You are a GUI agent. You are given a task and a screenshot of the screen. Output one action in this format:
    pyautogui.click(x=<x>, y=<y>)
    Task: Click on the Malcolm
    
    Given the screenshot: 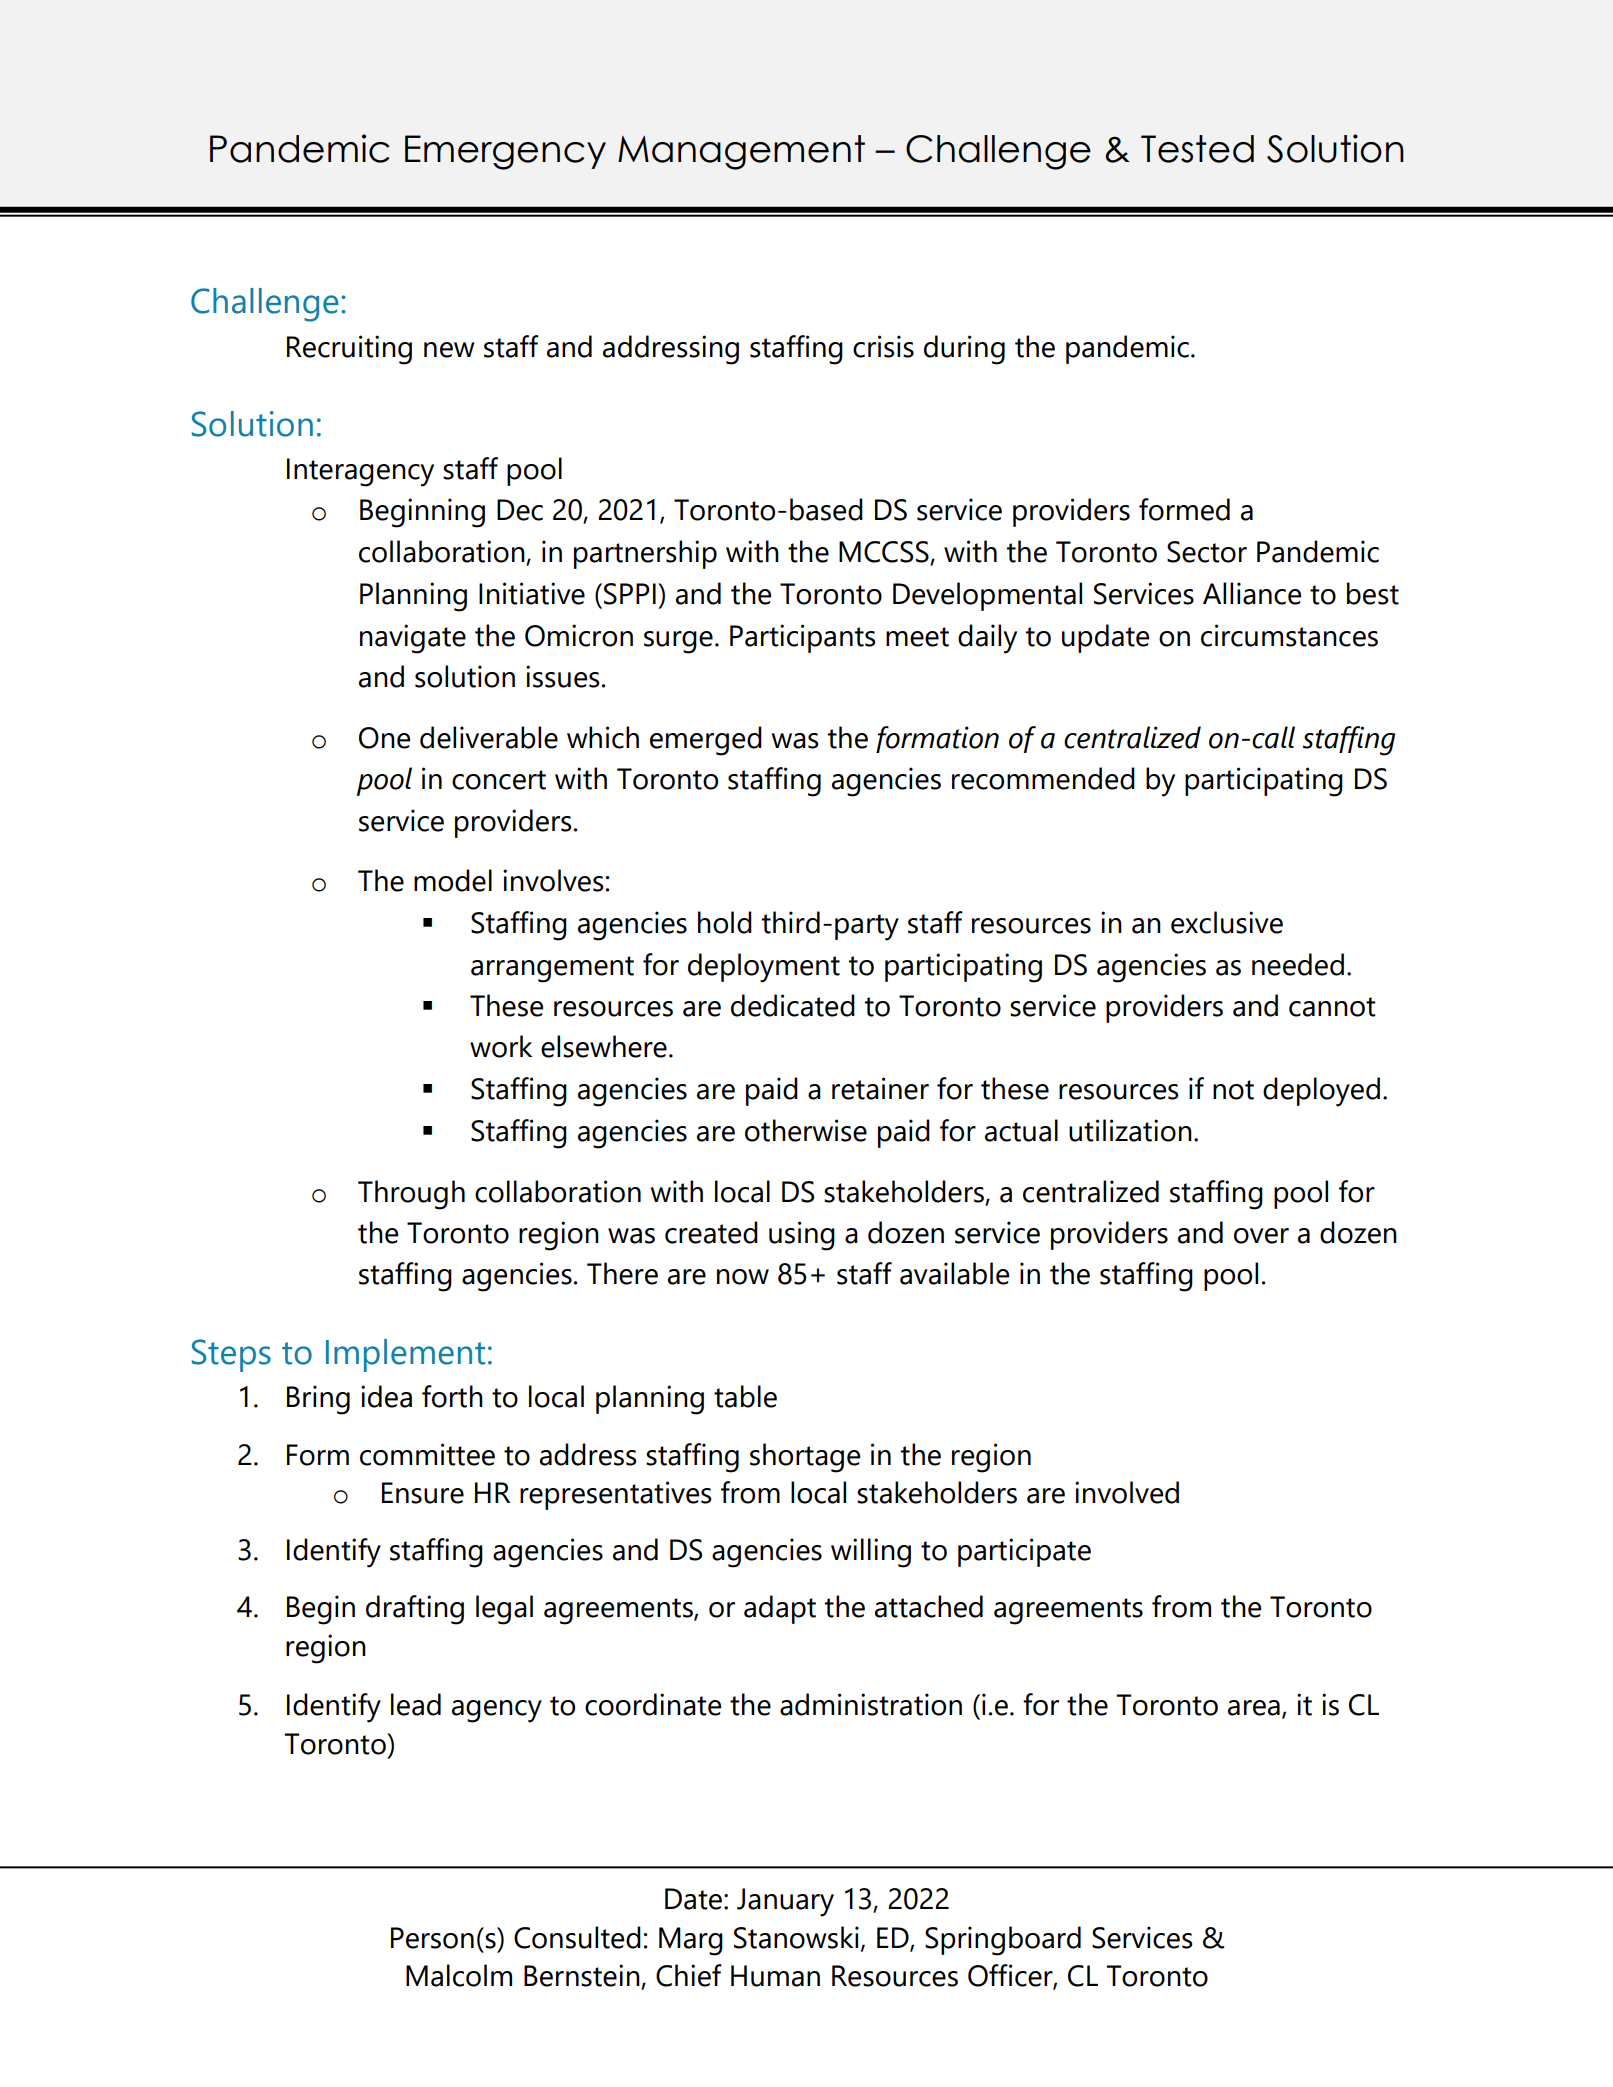 What is the action you would take?
    pyautogui.click(x=459, y=1975)
